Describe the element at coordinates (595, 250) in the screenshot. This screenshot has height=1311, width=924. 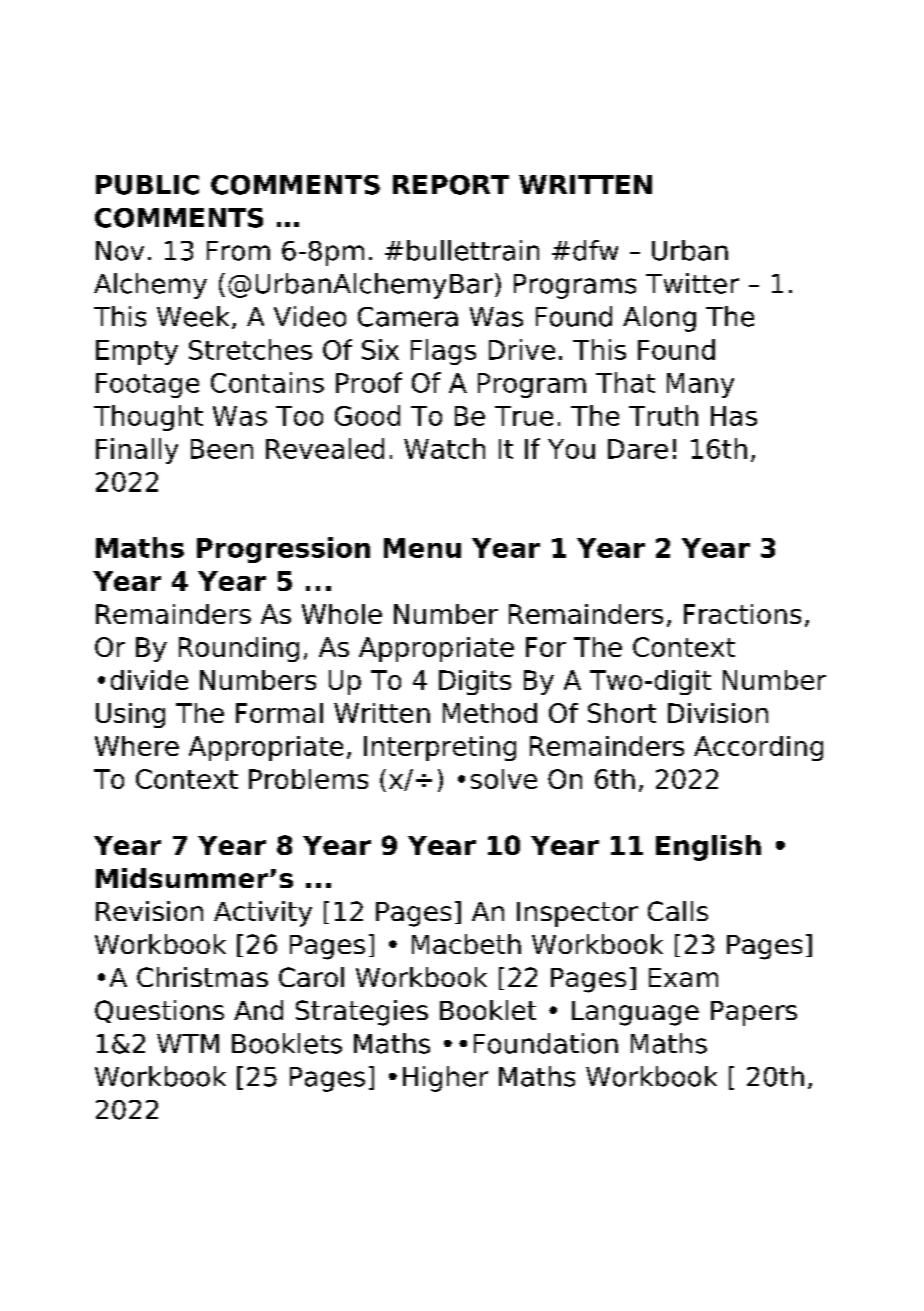
I see `dfw` at that location.
